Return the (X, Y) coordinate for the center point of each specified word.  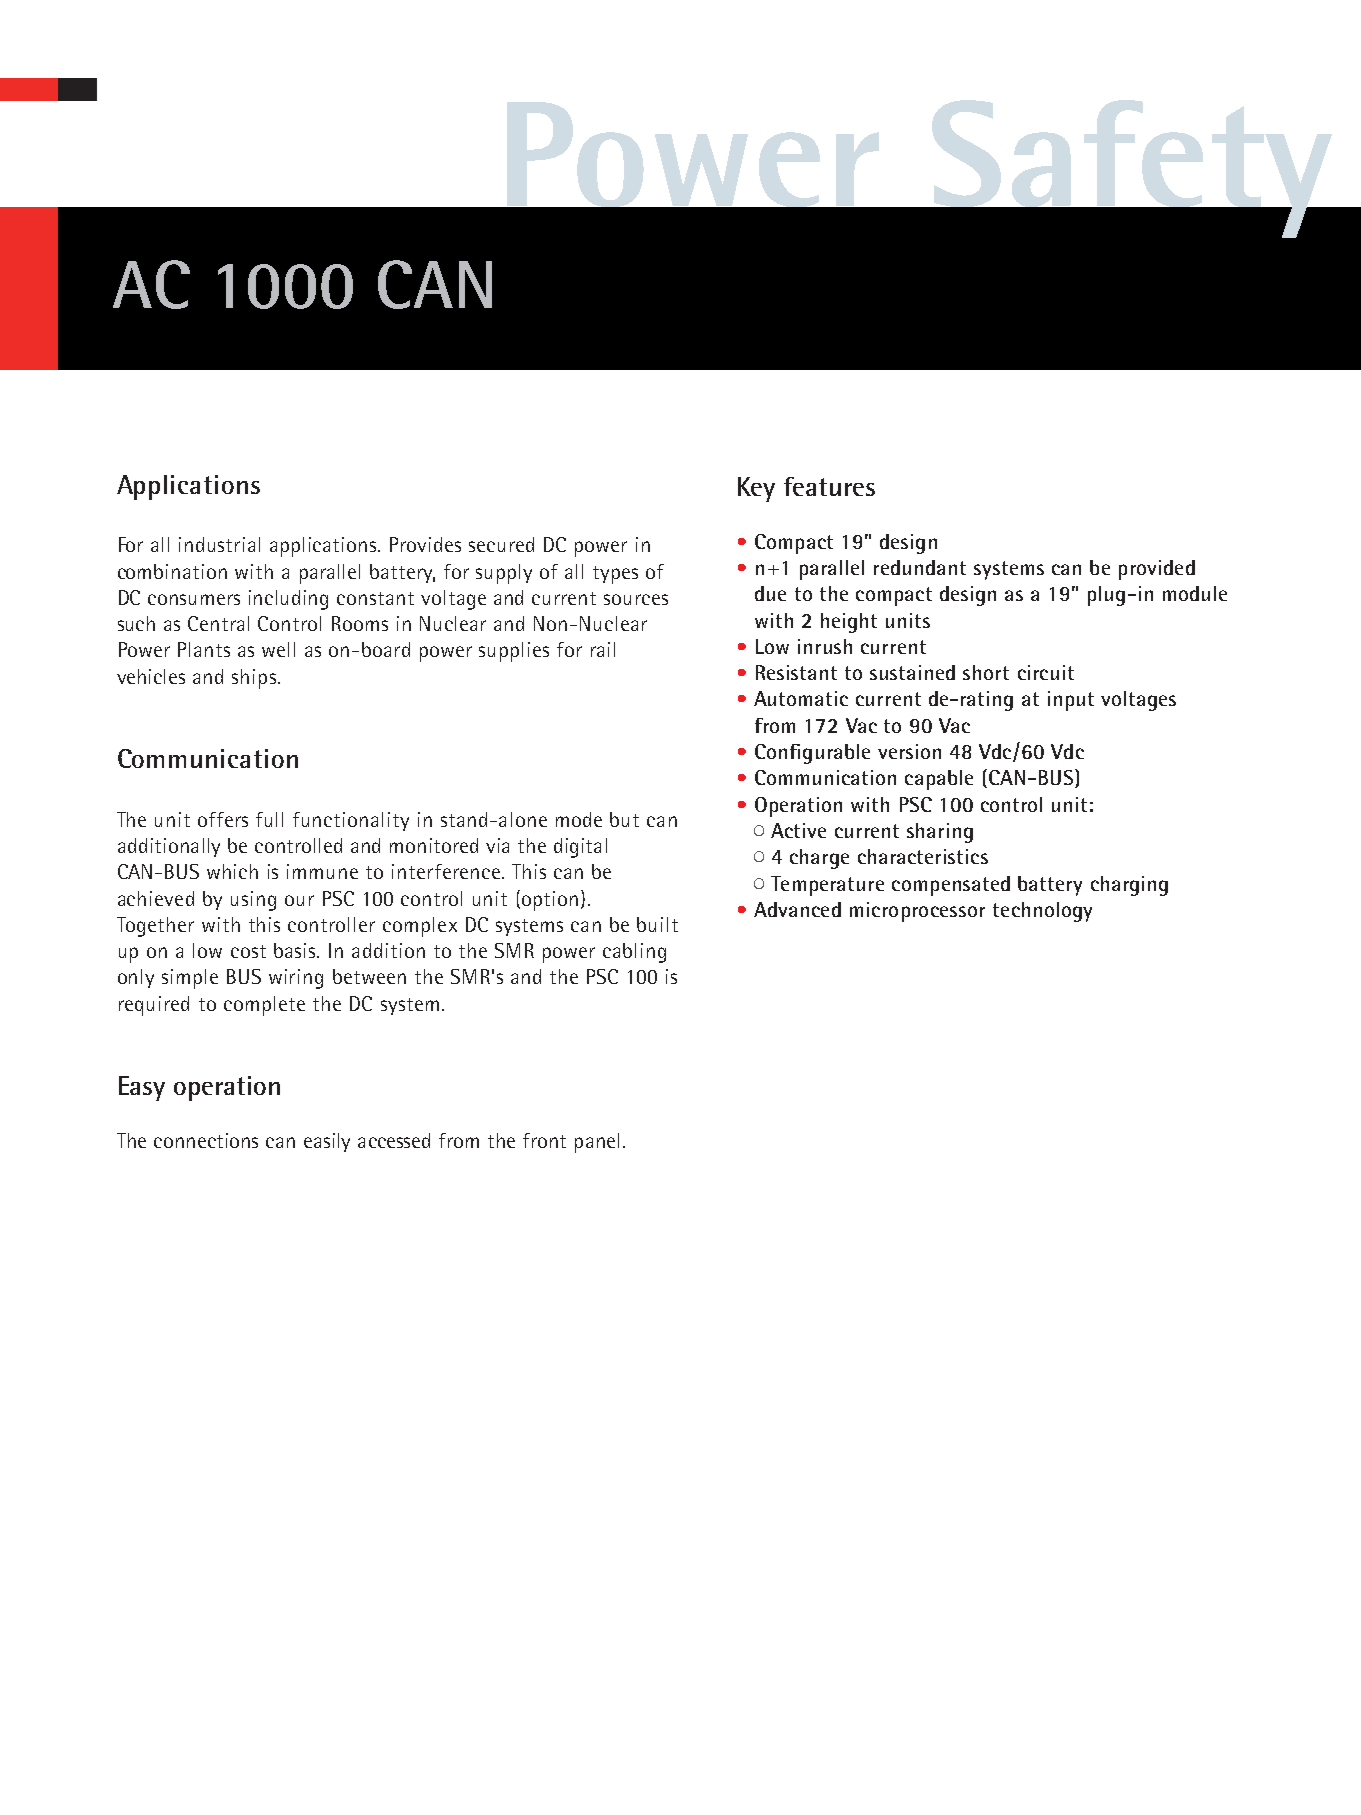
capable (939, 780)
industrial (219, 544)
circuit (1046, 672)
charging (1129, 886)
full (269, 819)
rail (603, 649)
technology (1042, 912)
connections (206, 1140)
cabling (634, 953)
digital (580, 848)
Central (218, 623)
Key (756, 489)
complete (264, 1006)
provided (1157, 570)
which (232, 871)
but (624, 819)
